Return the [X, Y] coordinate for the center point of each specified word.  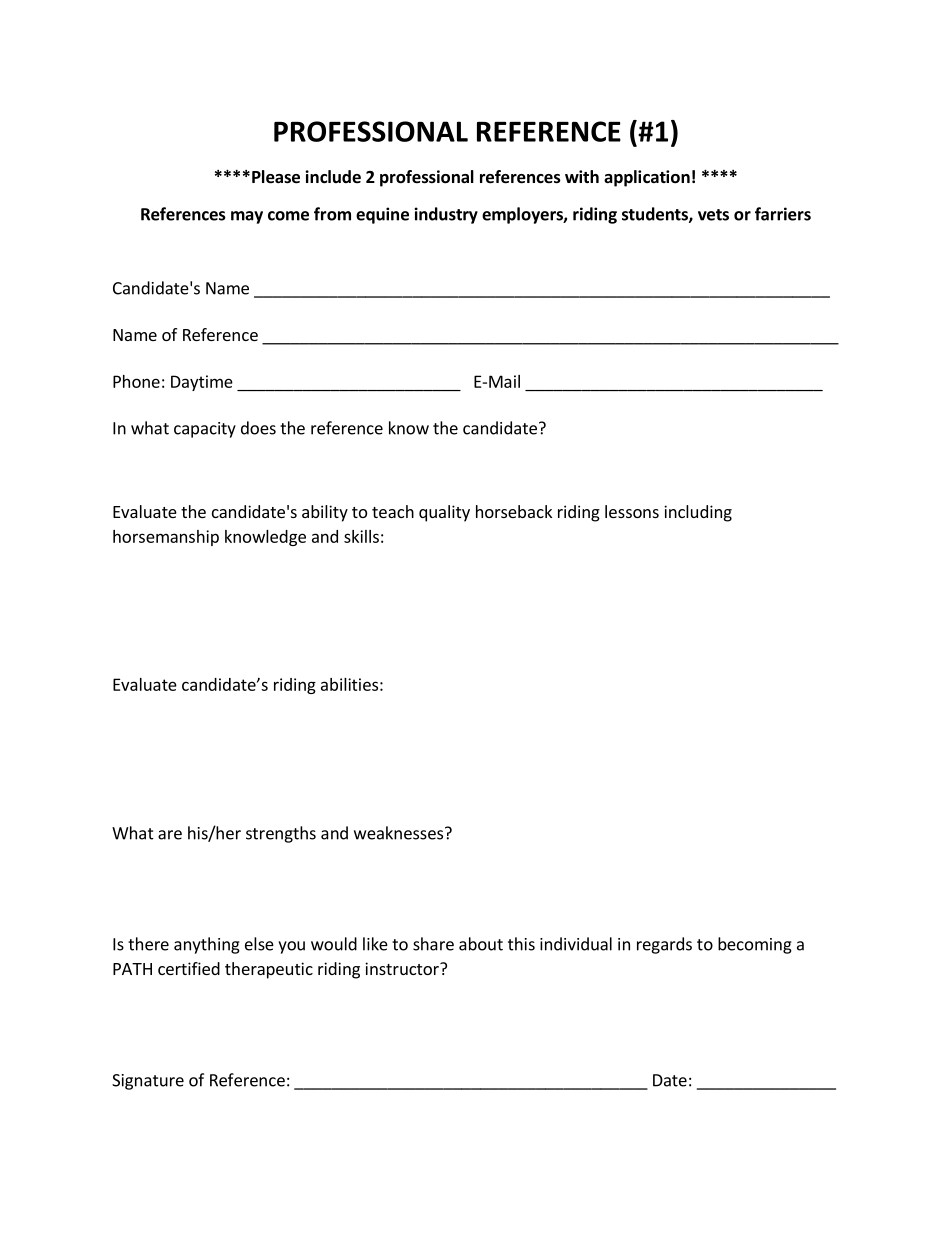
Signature [148, 1082]
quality [444, 513]
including [698, 513]
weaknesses [398, 833]
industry [446, 215]
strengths [281, 834]
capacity [205, 430]
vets [713, 215]
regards [664, 945]
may [247, 217]
